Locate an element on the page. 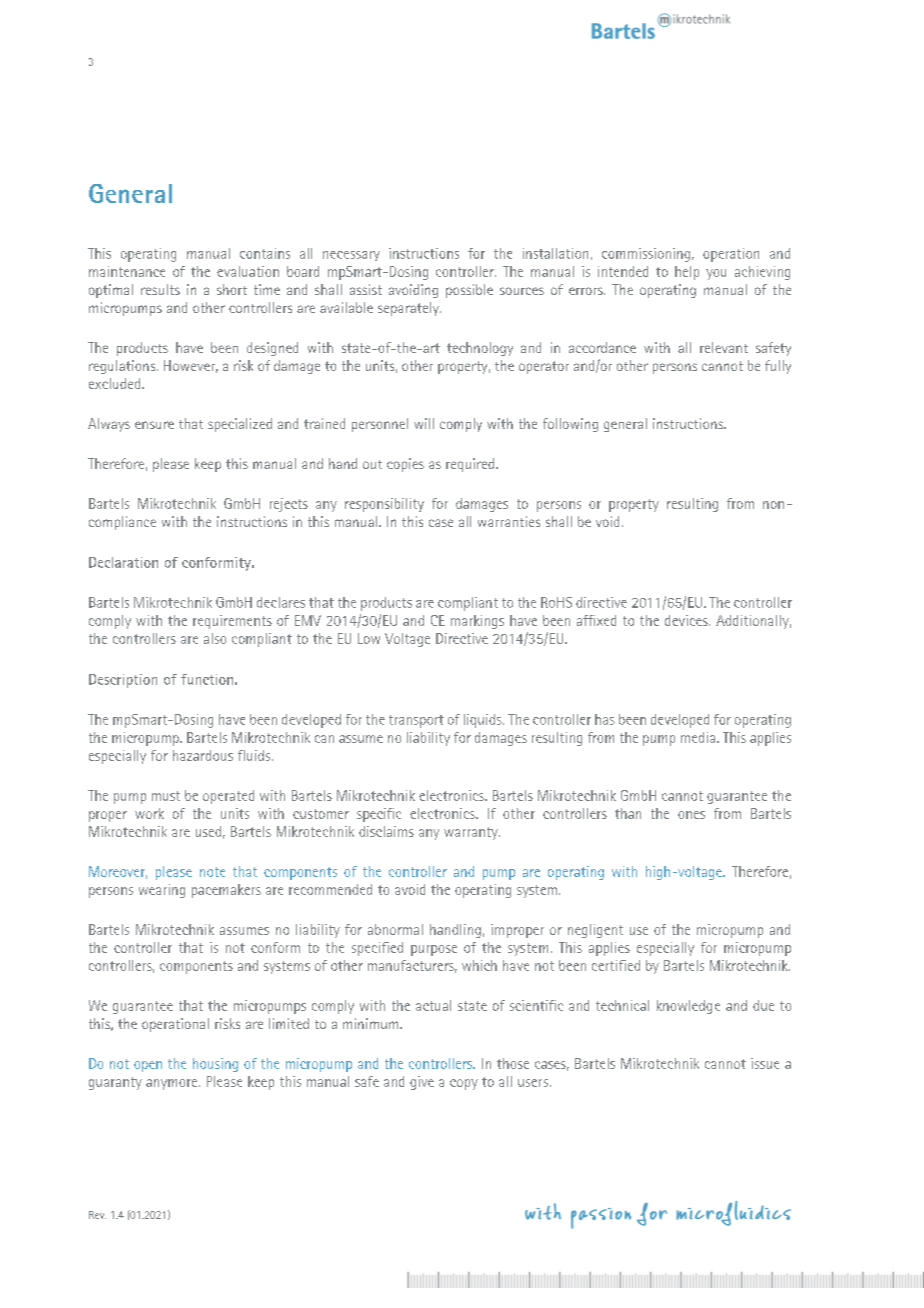 The height and width of the image is (1308, 924). copy is located at coordinates (464, 1084).
